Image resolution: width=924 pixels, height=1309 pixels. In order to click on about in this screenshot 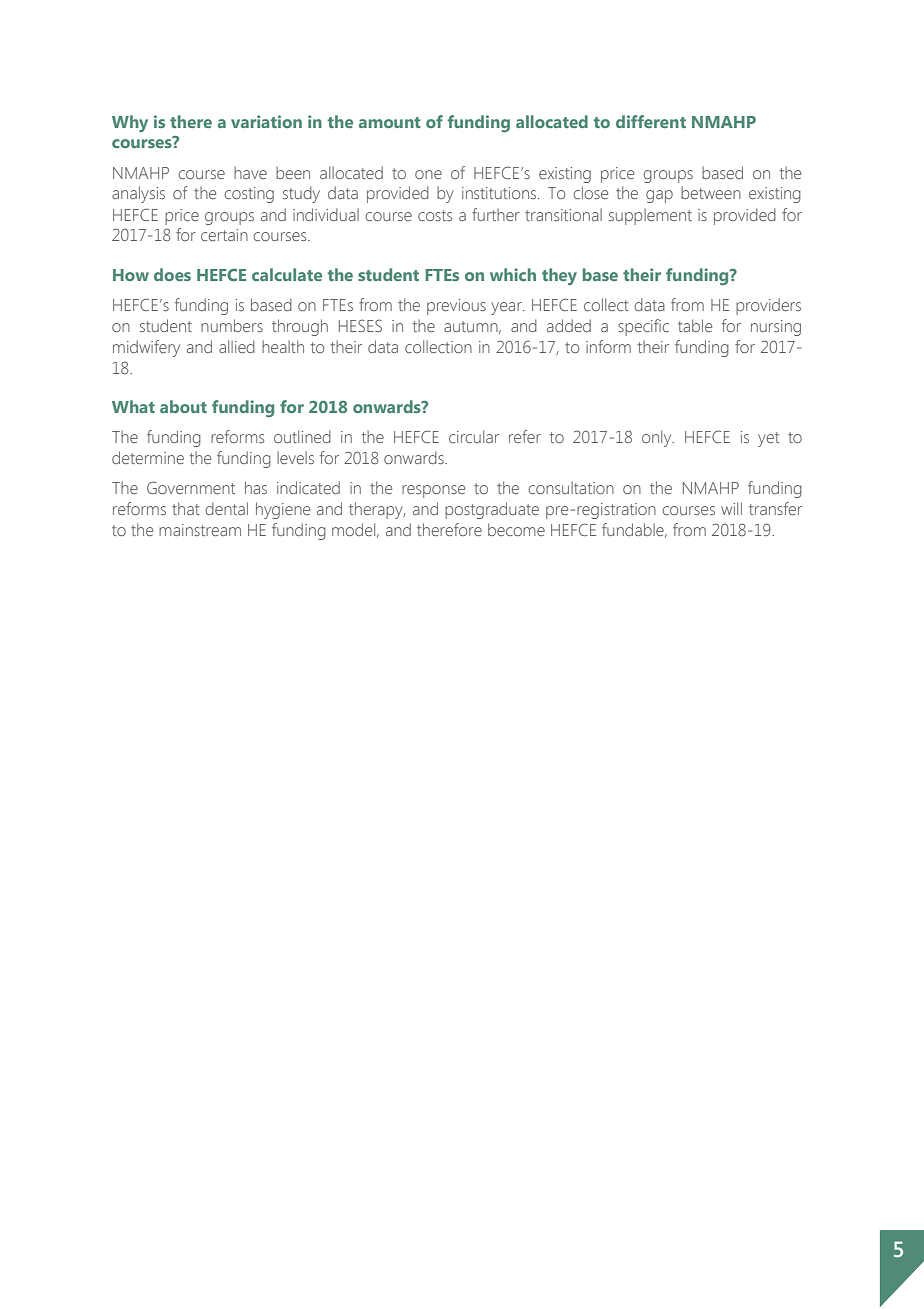, I will do `click(183, 406)`.
